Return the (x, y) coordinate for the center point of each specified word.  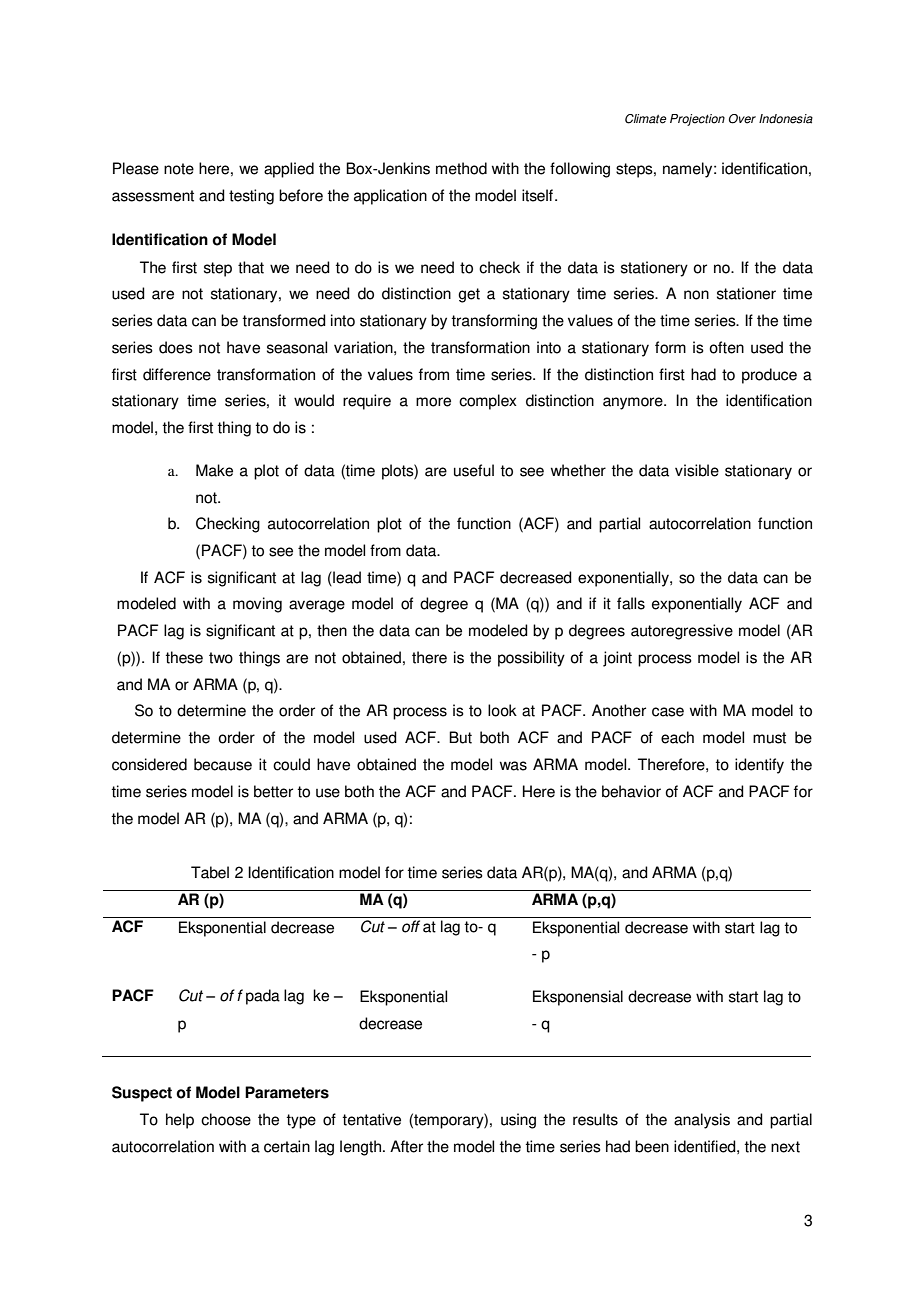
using (518, 1121)
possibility (531, 659)
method (461, 168)
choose (226, 1119)
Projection (697, 120)
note (179, 169)
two (221, 658)
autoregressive (682, 632)
